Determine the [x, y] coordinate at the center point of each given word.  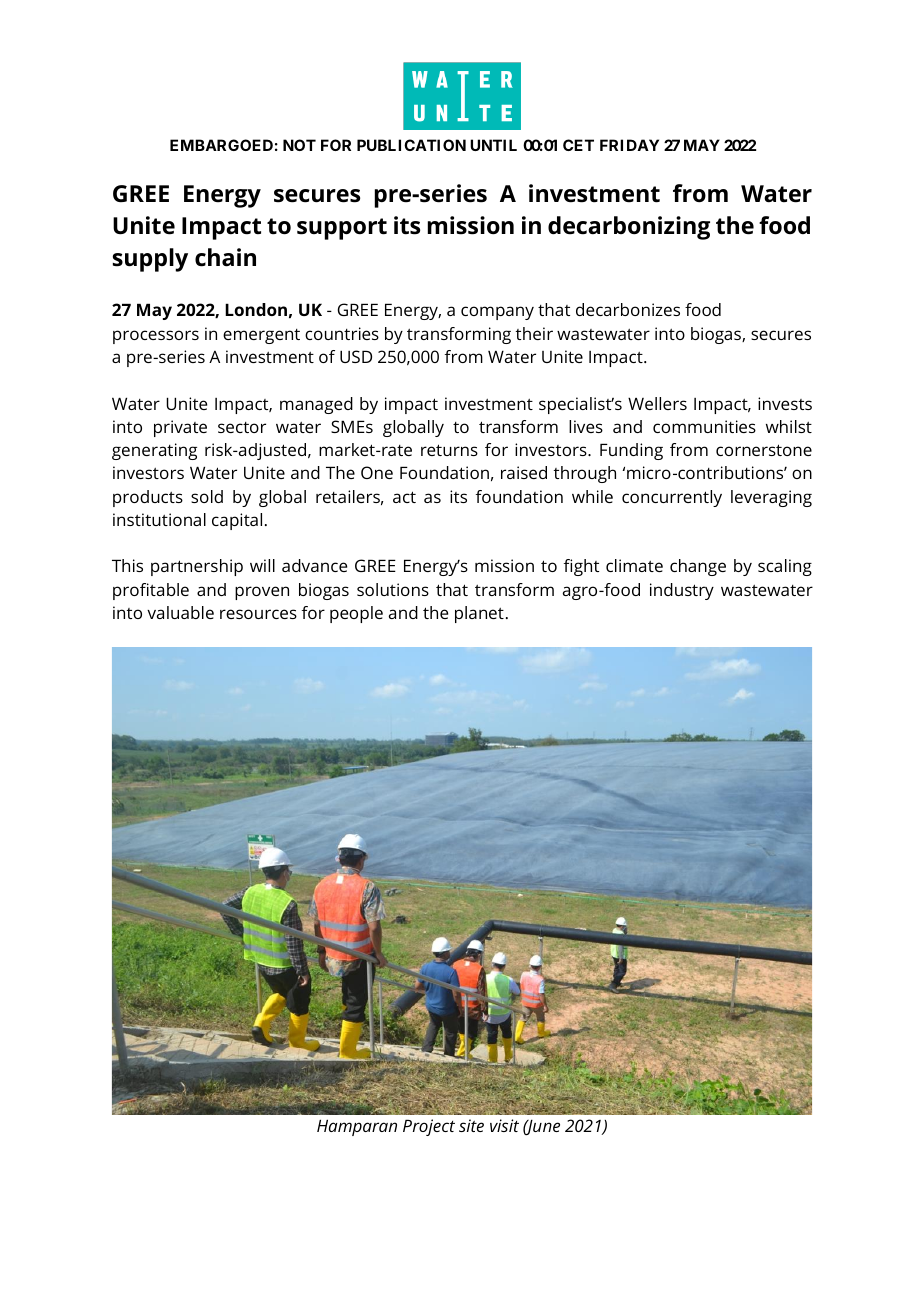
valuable [180, 612]
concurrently [672, 498]
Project [429, 1127]
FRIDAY [629, 145]
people [356, 614]
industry [682, 591]
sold [207, 496]
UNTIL [493, 145]
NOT [299, 145]
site [471, 1125]
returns [449, 450]
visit [504, 1125]
